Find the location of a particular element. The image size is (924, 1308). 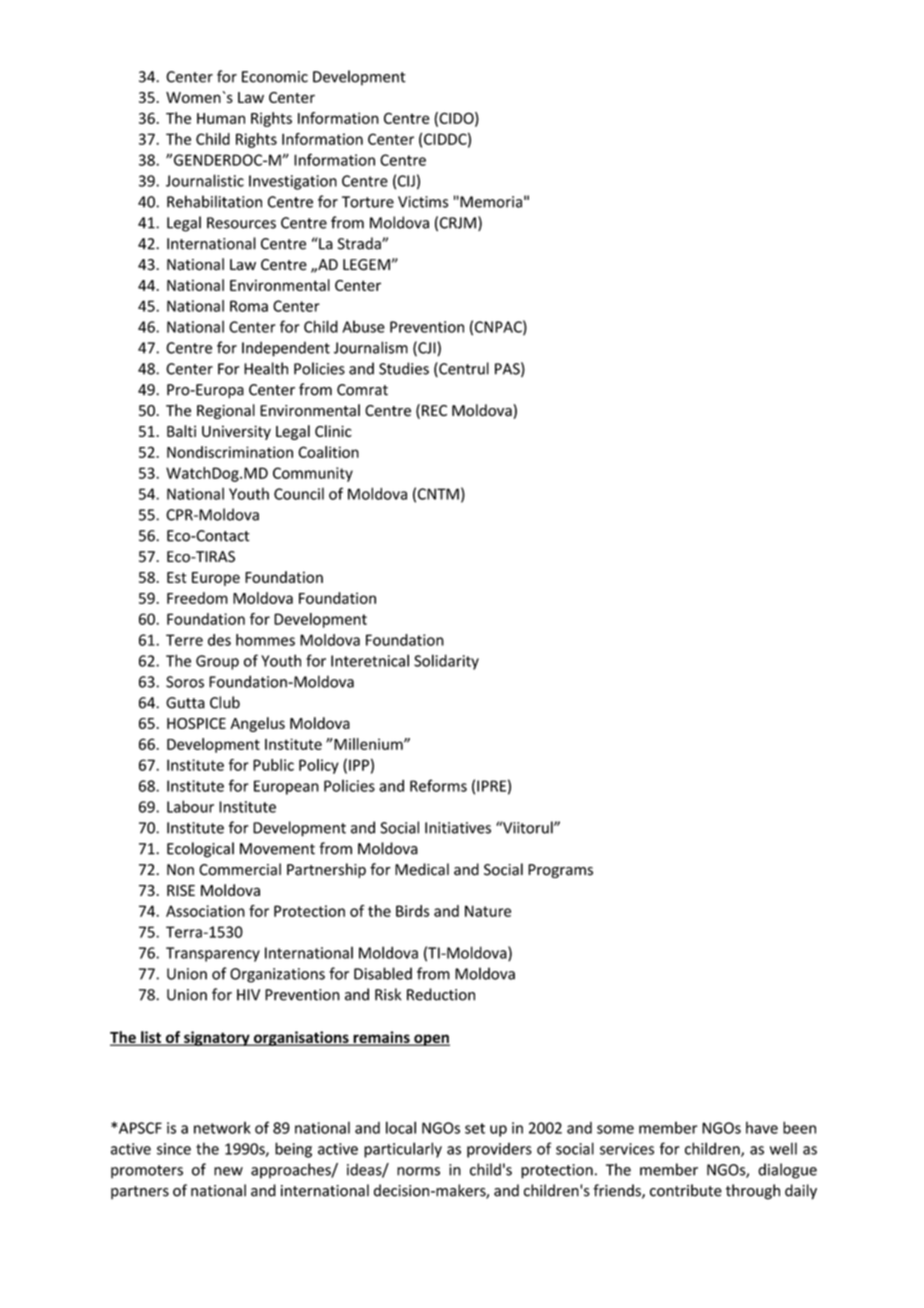

new is located at coordinates (228, 1171).
